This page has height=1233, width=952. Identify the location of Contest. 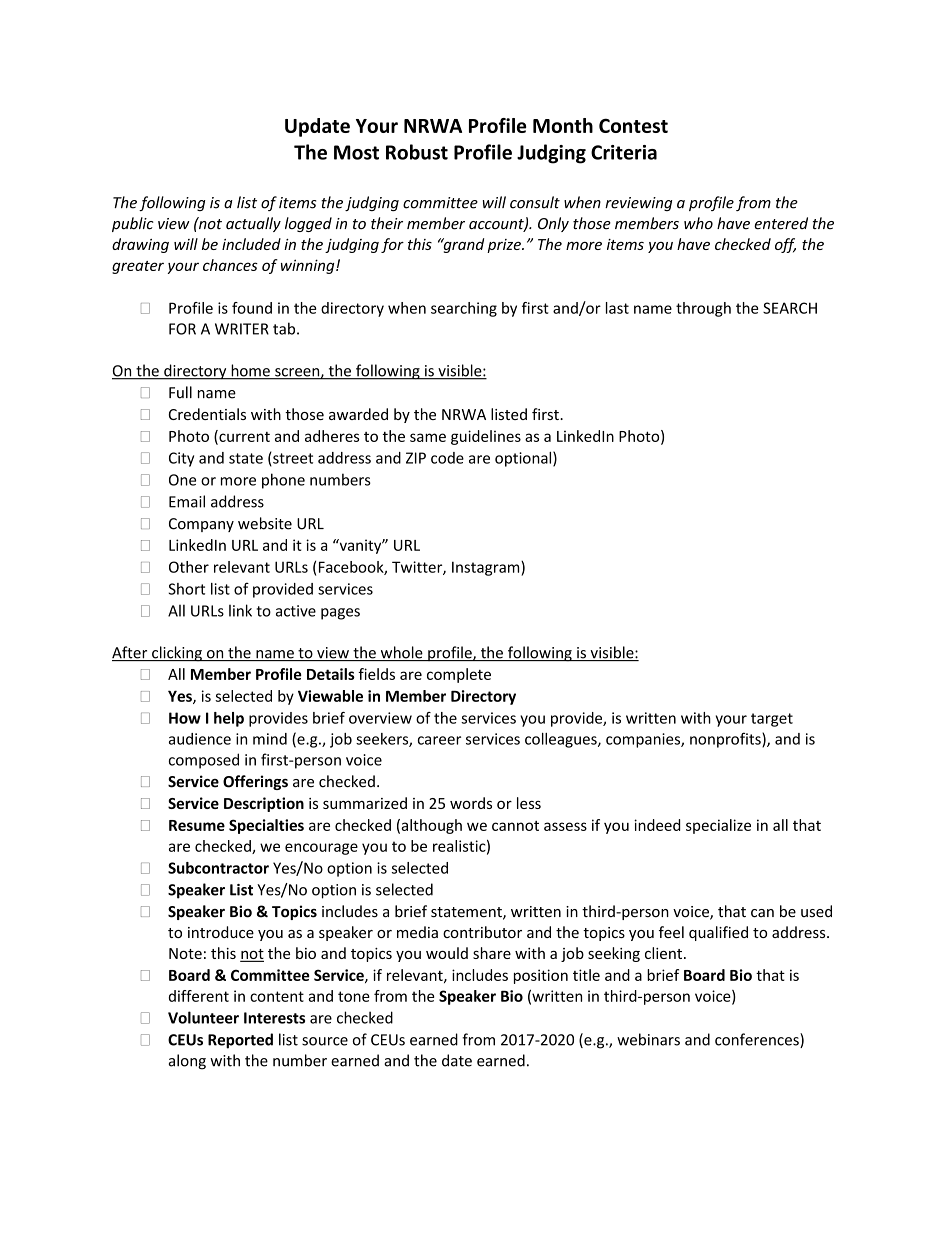
(633, 125).
